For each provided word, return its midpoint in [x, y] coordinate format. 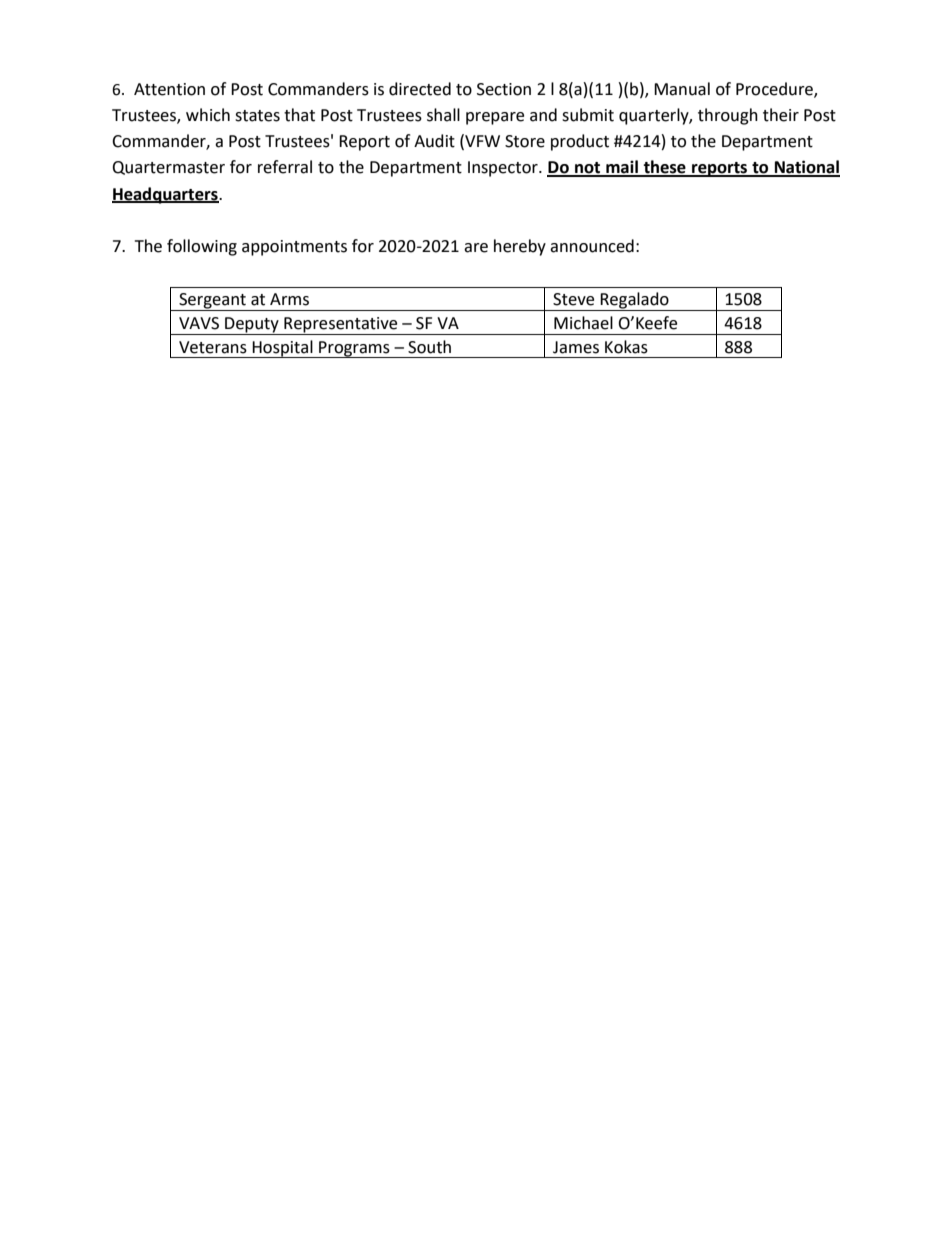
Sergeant [212, 302]
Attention [169, 89]
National [806, 168]
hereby [520, 247]
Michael [583, 323]
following [202, 247]
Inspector [504, 169]
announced [592, 246]
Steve [573, 299]
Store [525, 141]
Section [504, 89]
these [664, 168]
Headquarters [166, 195]
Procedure [775, 89]
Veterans [213, 347]
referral [285, 167]
